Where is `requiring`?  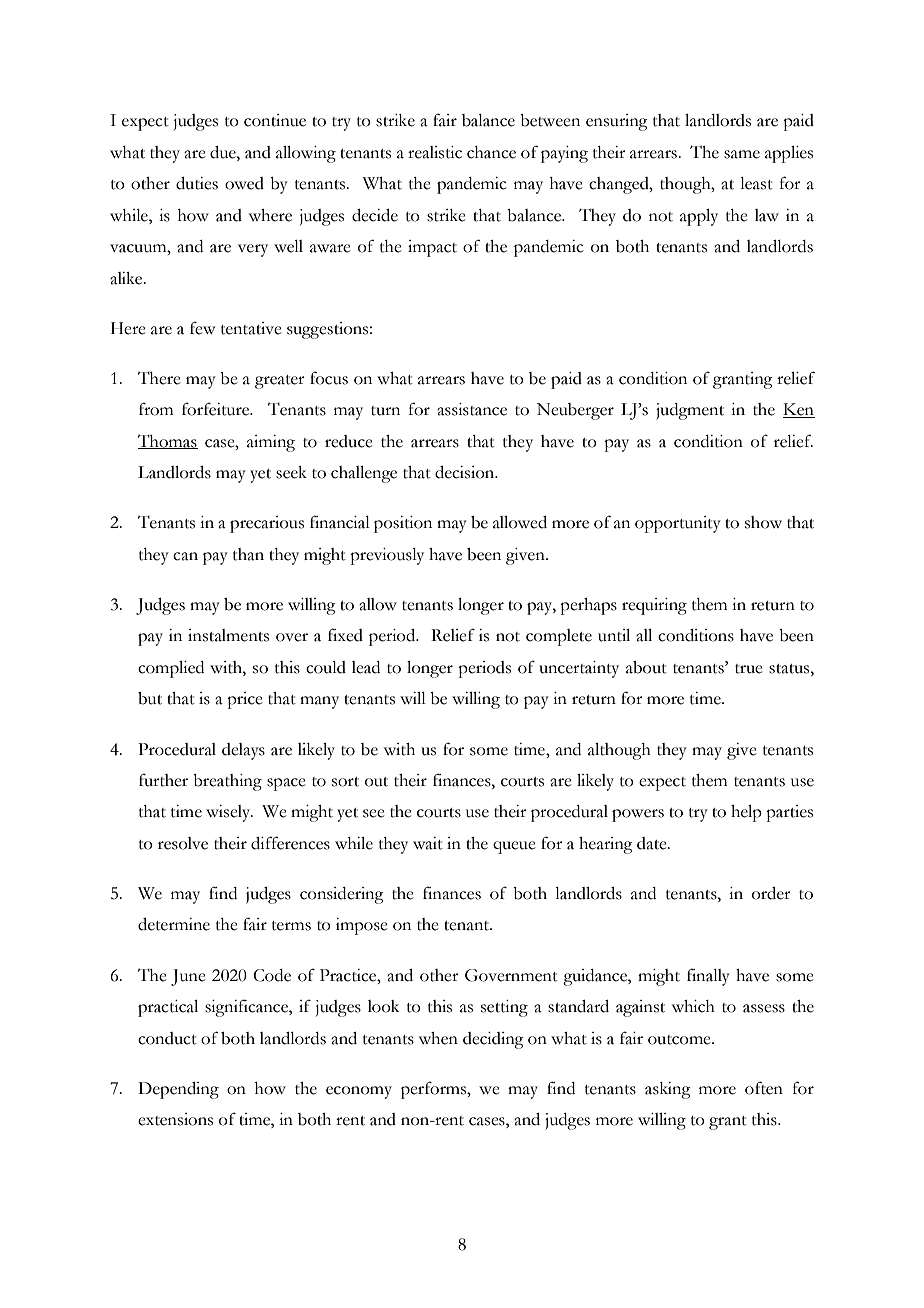
requiring is located at coordinates (654, 606).
